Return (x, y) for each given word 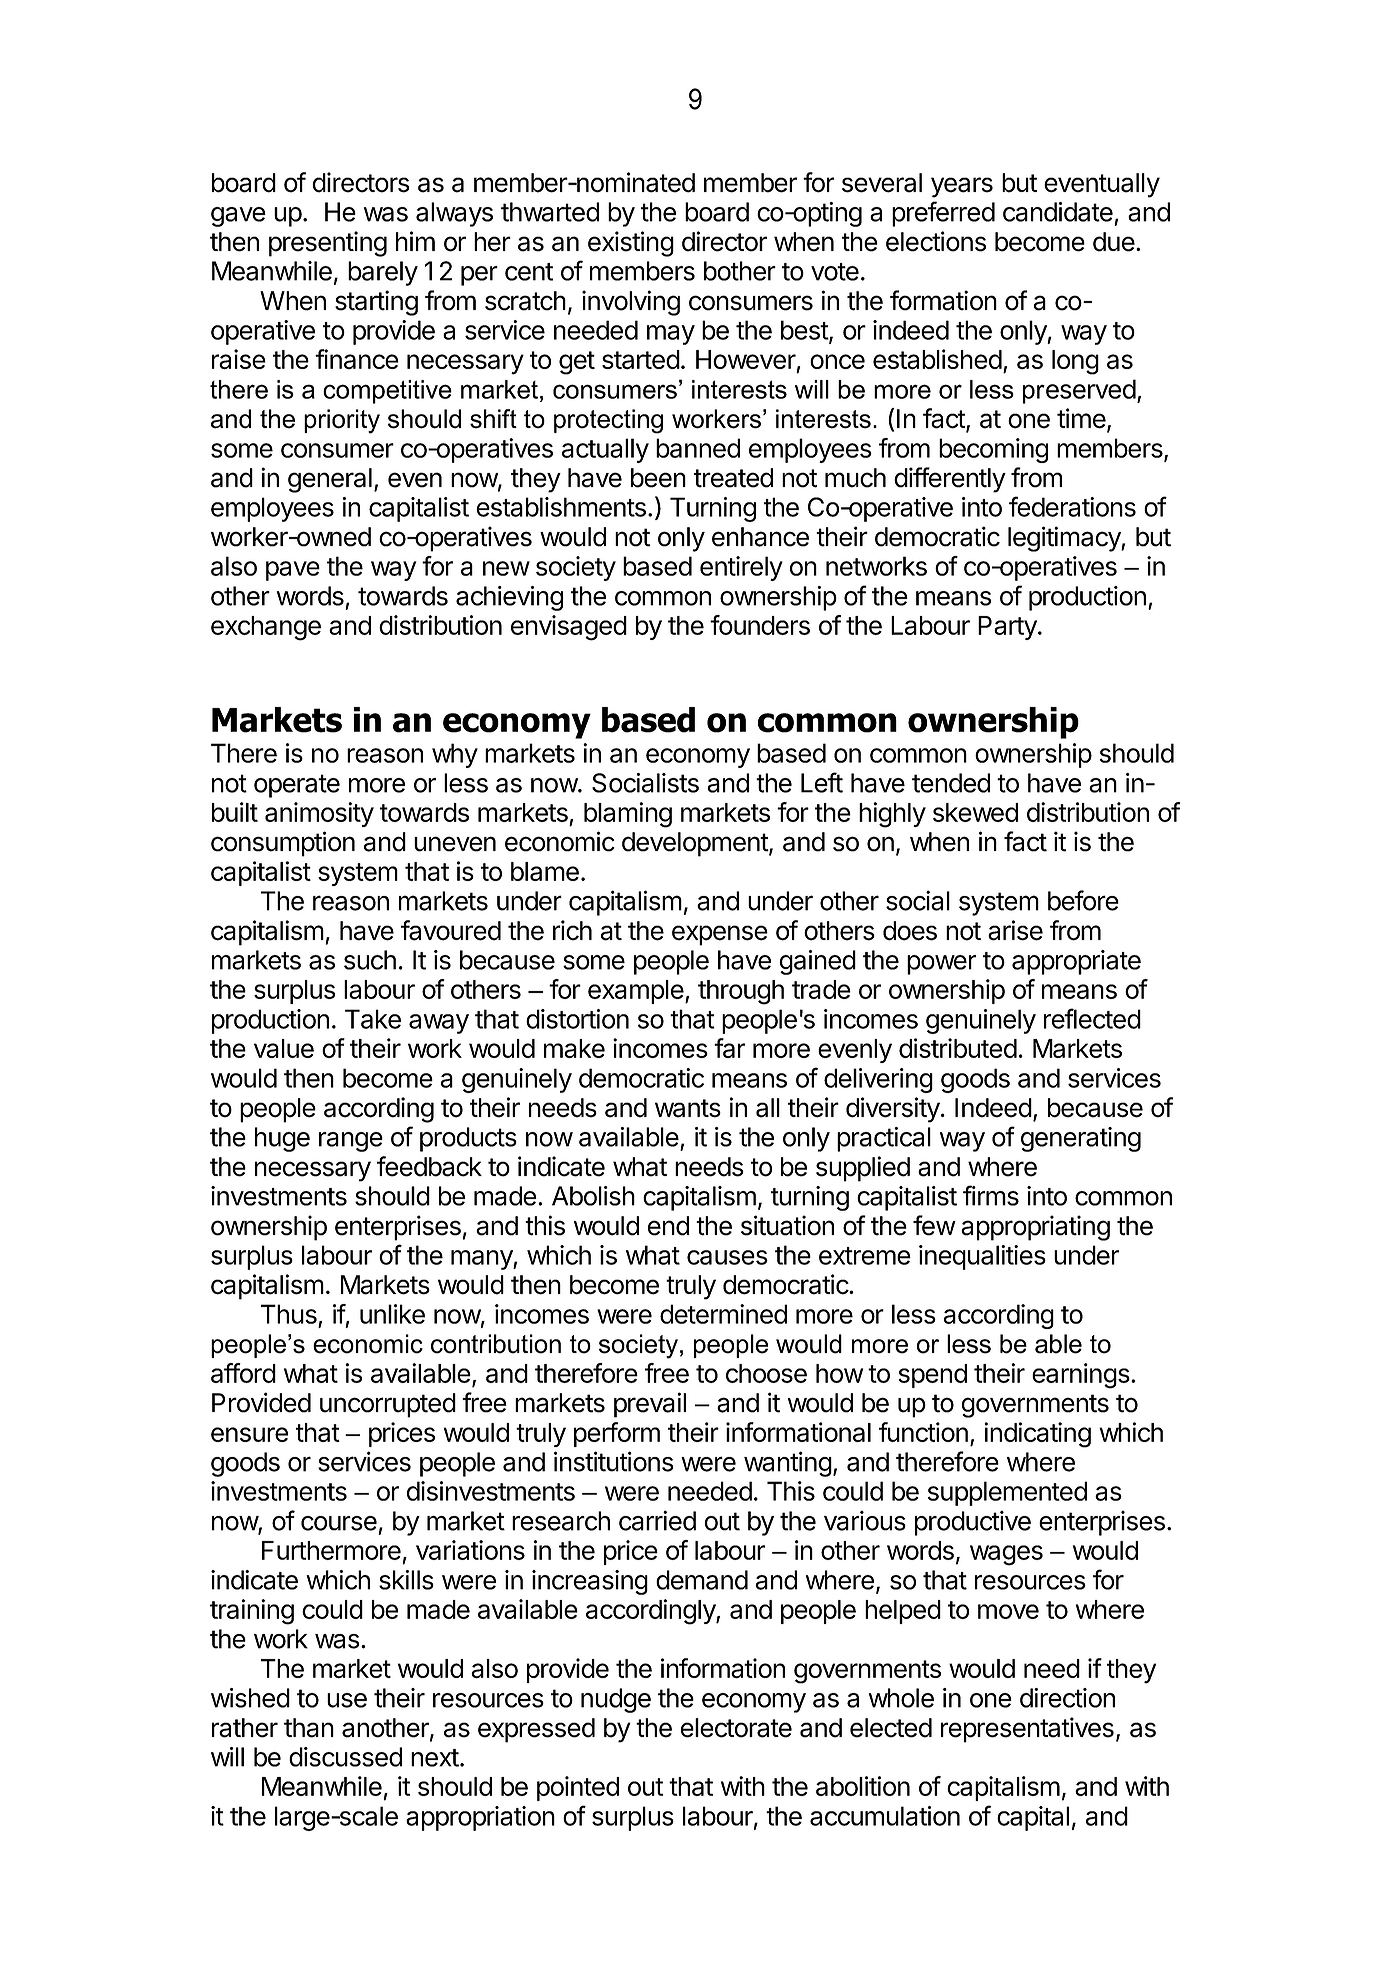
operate (297, 786)
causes (727, 1257)
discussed (345, 1757)
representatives (1027, 1730)
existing (631, 244)
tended (951, 783)
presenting (328, 244)
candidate (1058, 212)
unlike (392, 1314)
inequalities (982, 1257)
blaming (628, 815)
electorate (736, 1728)
